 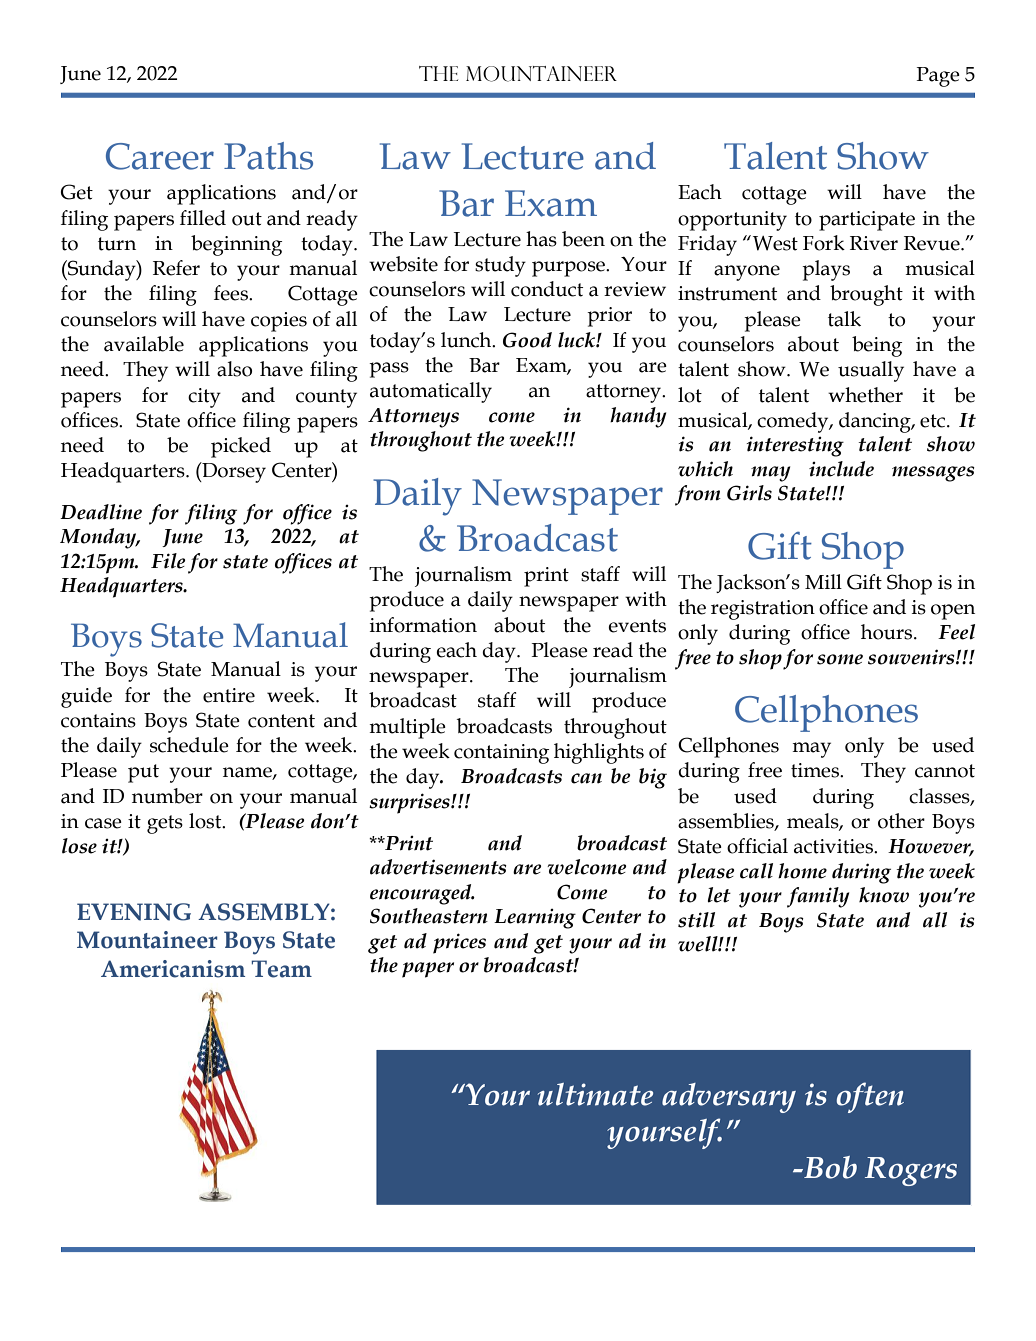 I want to click on Bob, so click(x=829, y=1167).
